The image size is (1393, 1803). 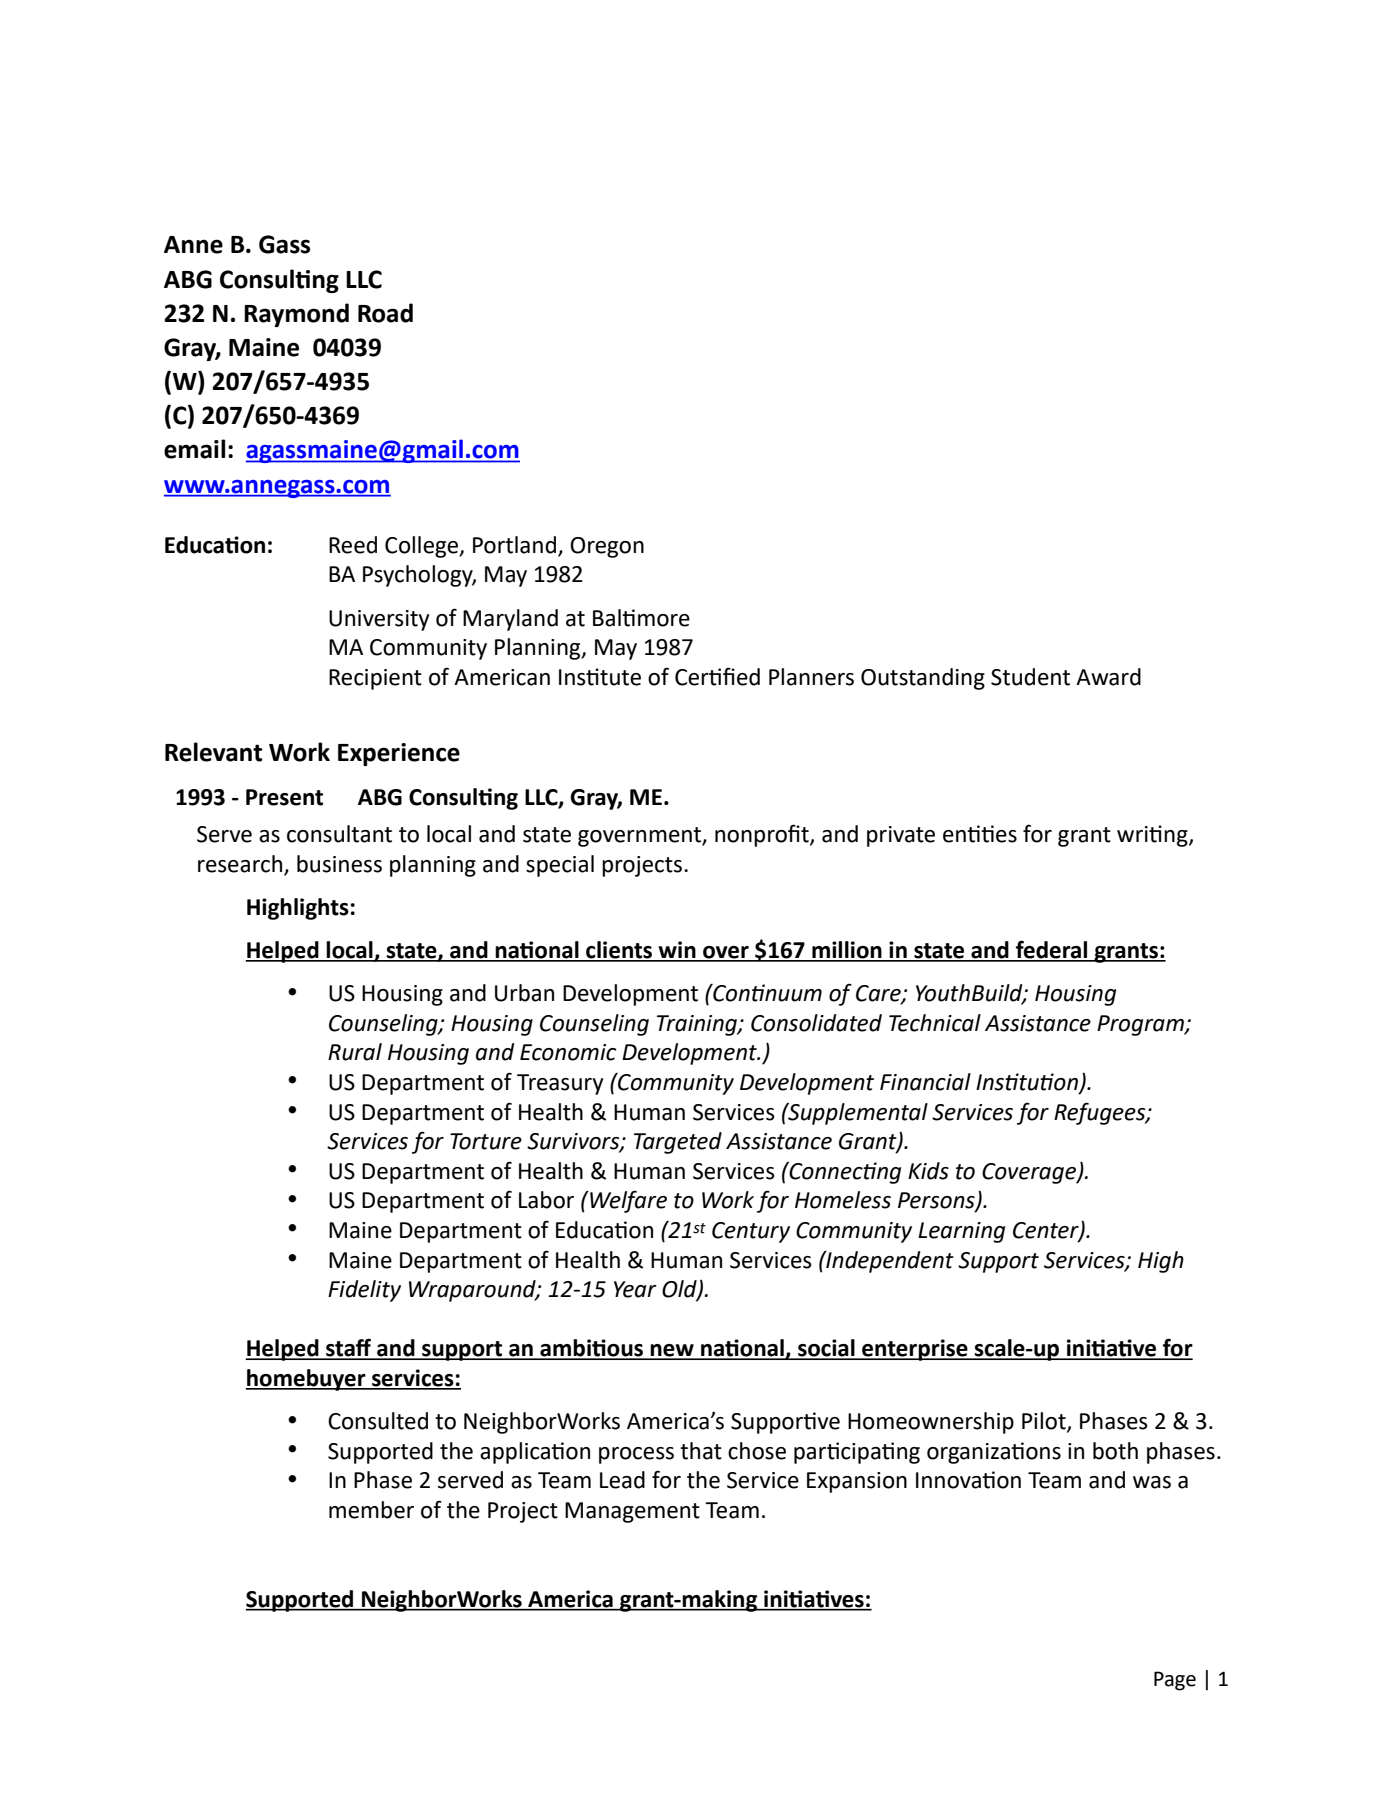 I want to click on business, so click(x=339, y=864).
